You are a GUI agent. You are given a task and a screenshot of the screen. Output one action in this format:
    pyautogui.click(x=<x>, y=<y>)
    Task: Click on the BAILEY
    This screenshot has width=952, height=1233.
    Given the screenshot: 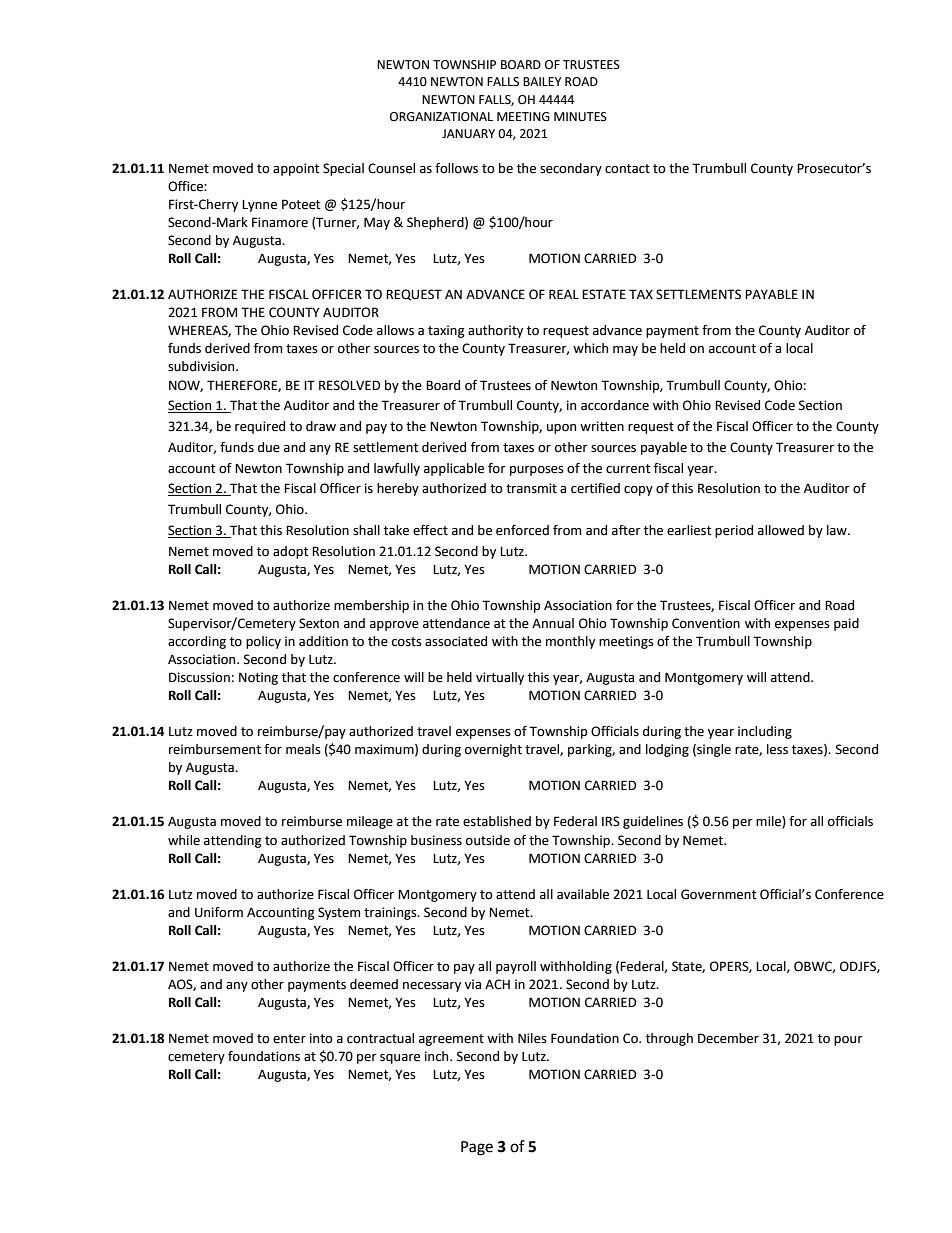 What is the action you would take?
    pyautogui.click(x=542, y=81)
